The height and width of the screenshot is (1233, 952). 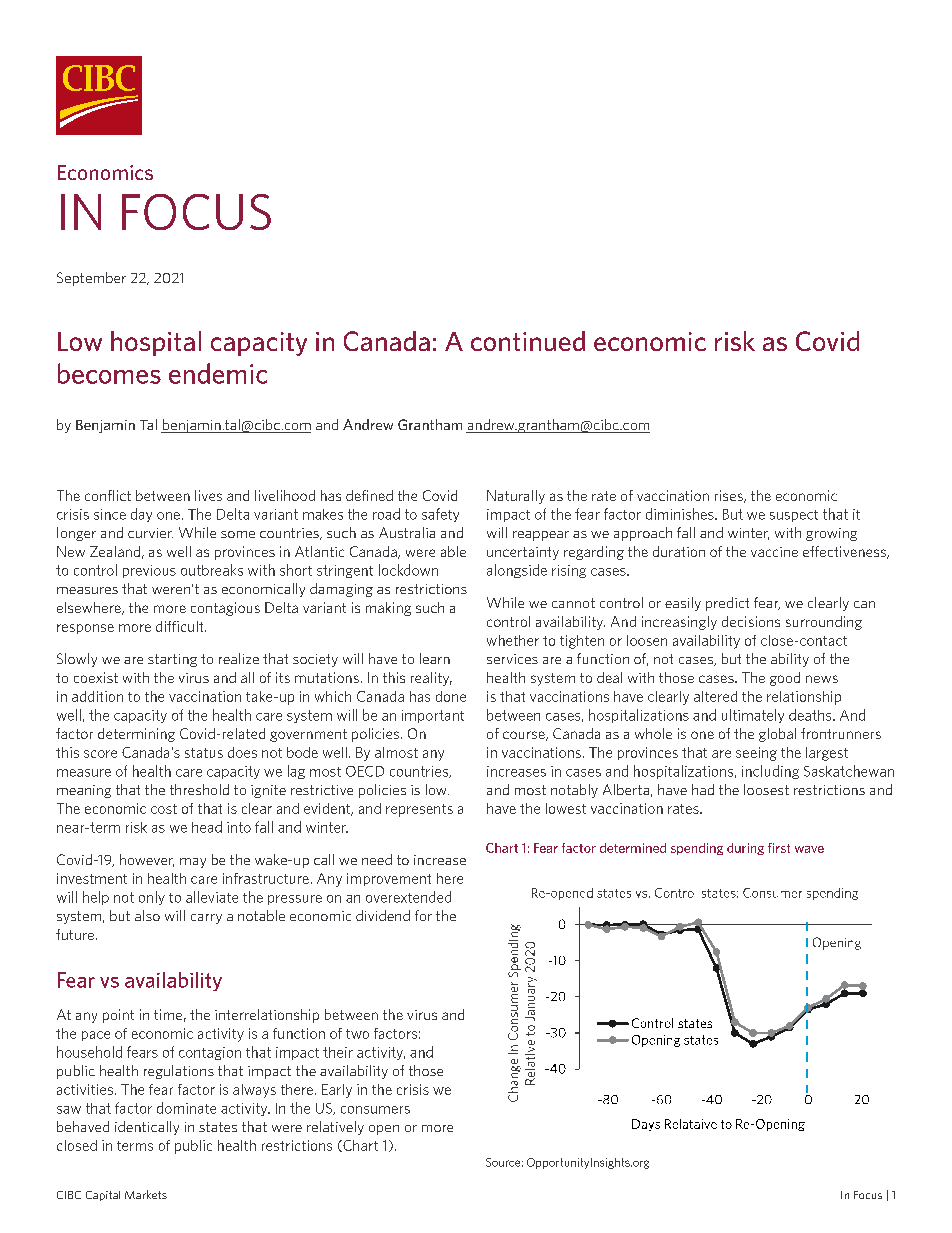 What do you see at coordinates (91, 279) in the screenshot?
I see `September` at bounding box center [91, 279].
